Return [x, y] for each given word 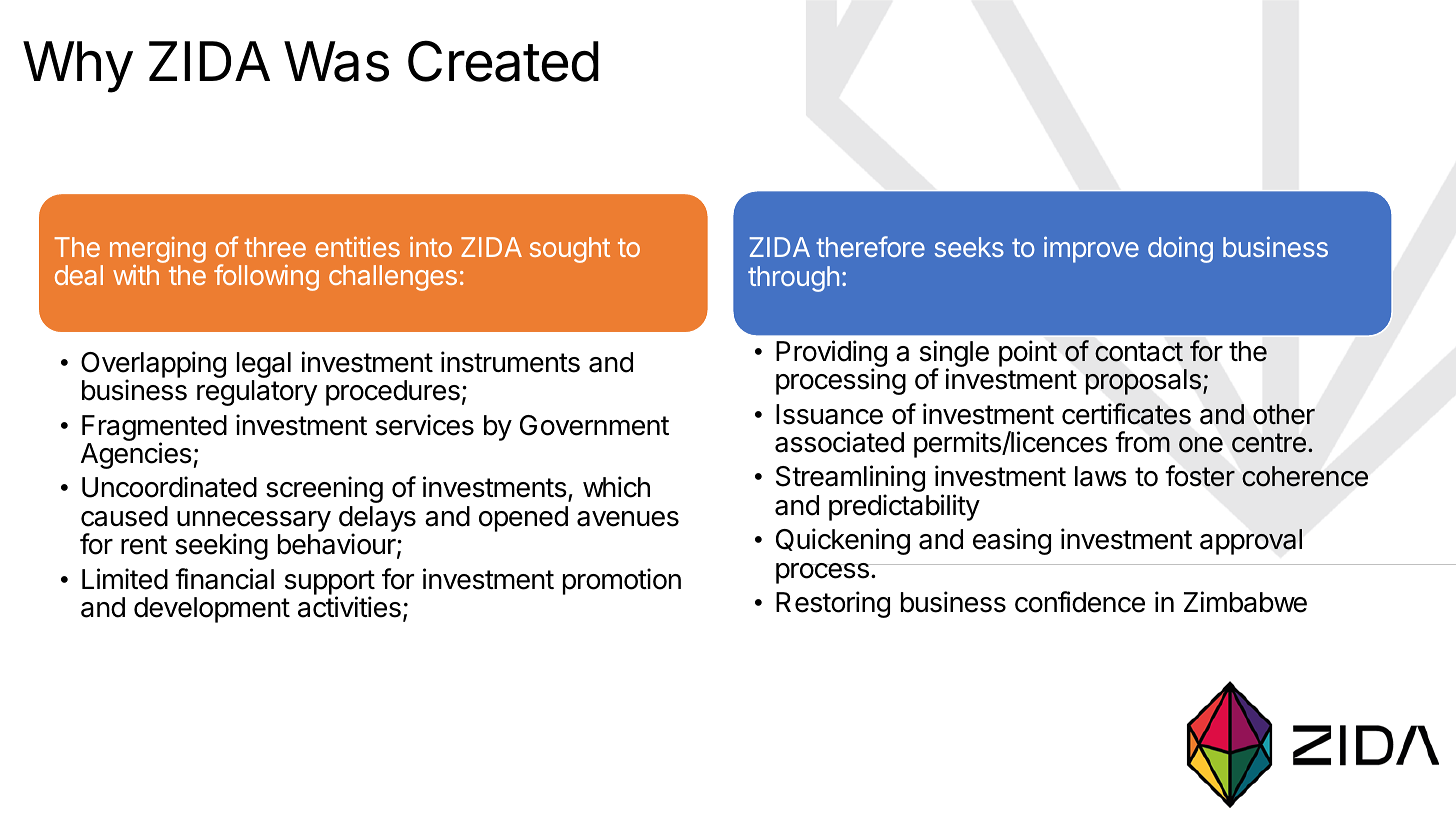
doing [1180, 249]
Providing [831, 355]
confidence [1080, 602]
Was [336, 61]
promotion [622, 581]
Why [78, 67]
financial [224, 579]
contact [1139, 352]
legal [264, 366]
